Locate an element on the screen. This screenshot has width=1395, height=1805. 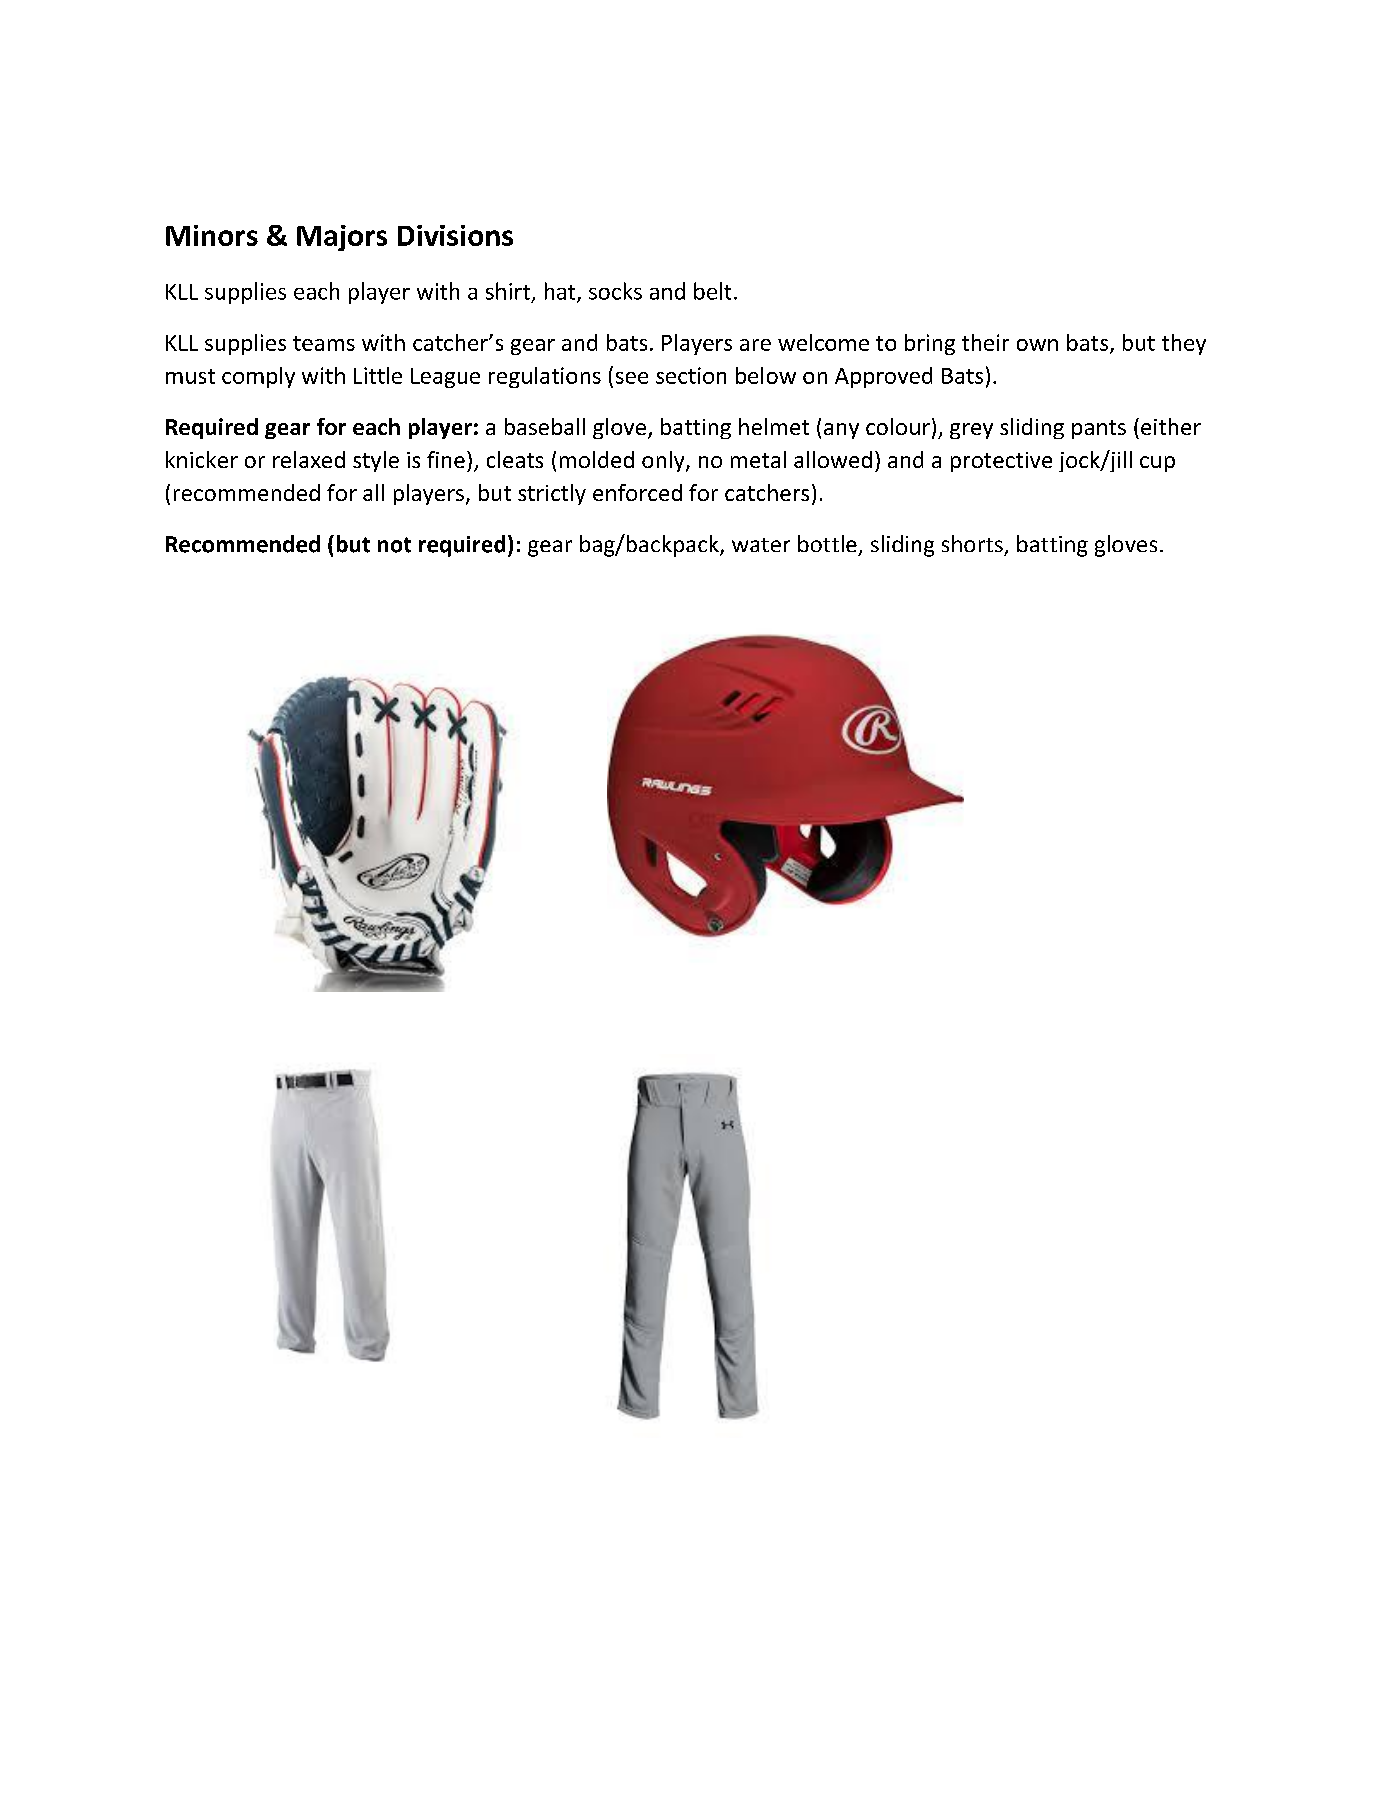
own is located at coordinates (1037, 345).
